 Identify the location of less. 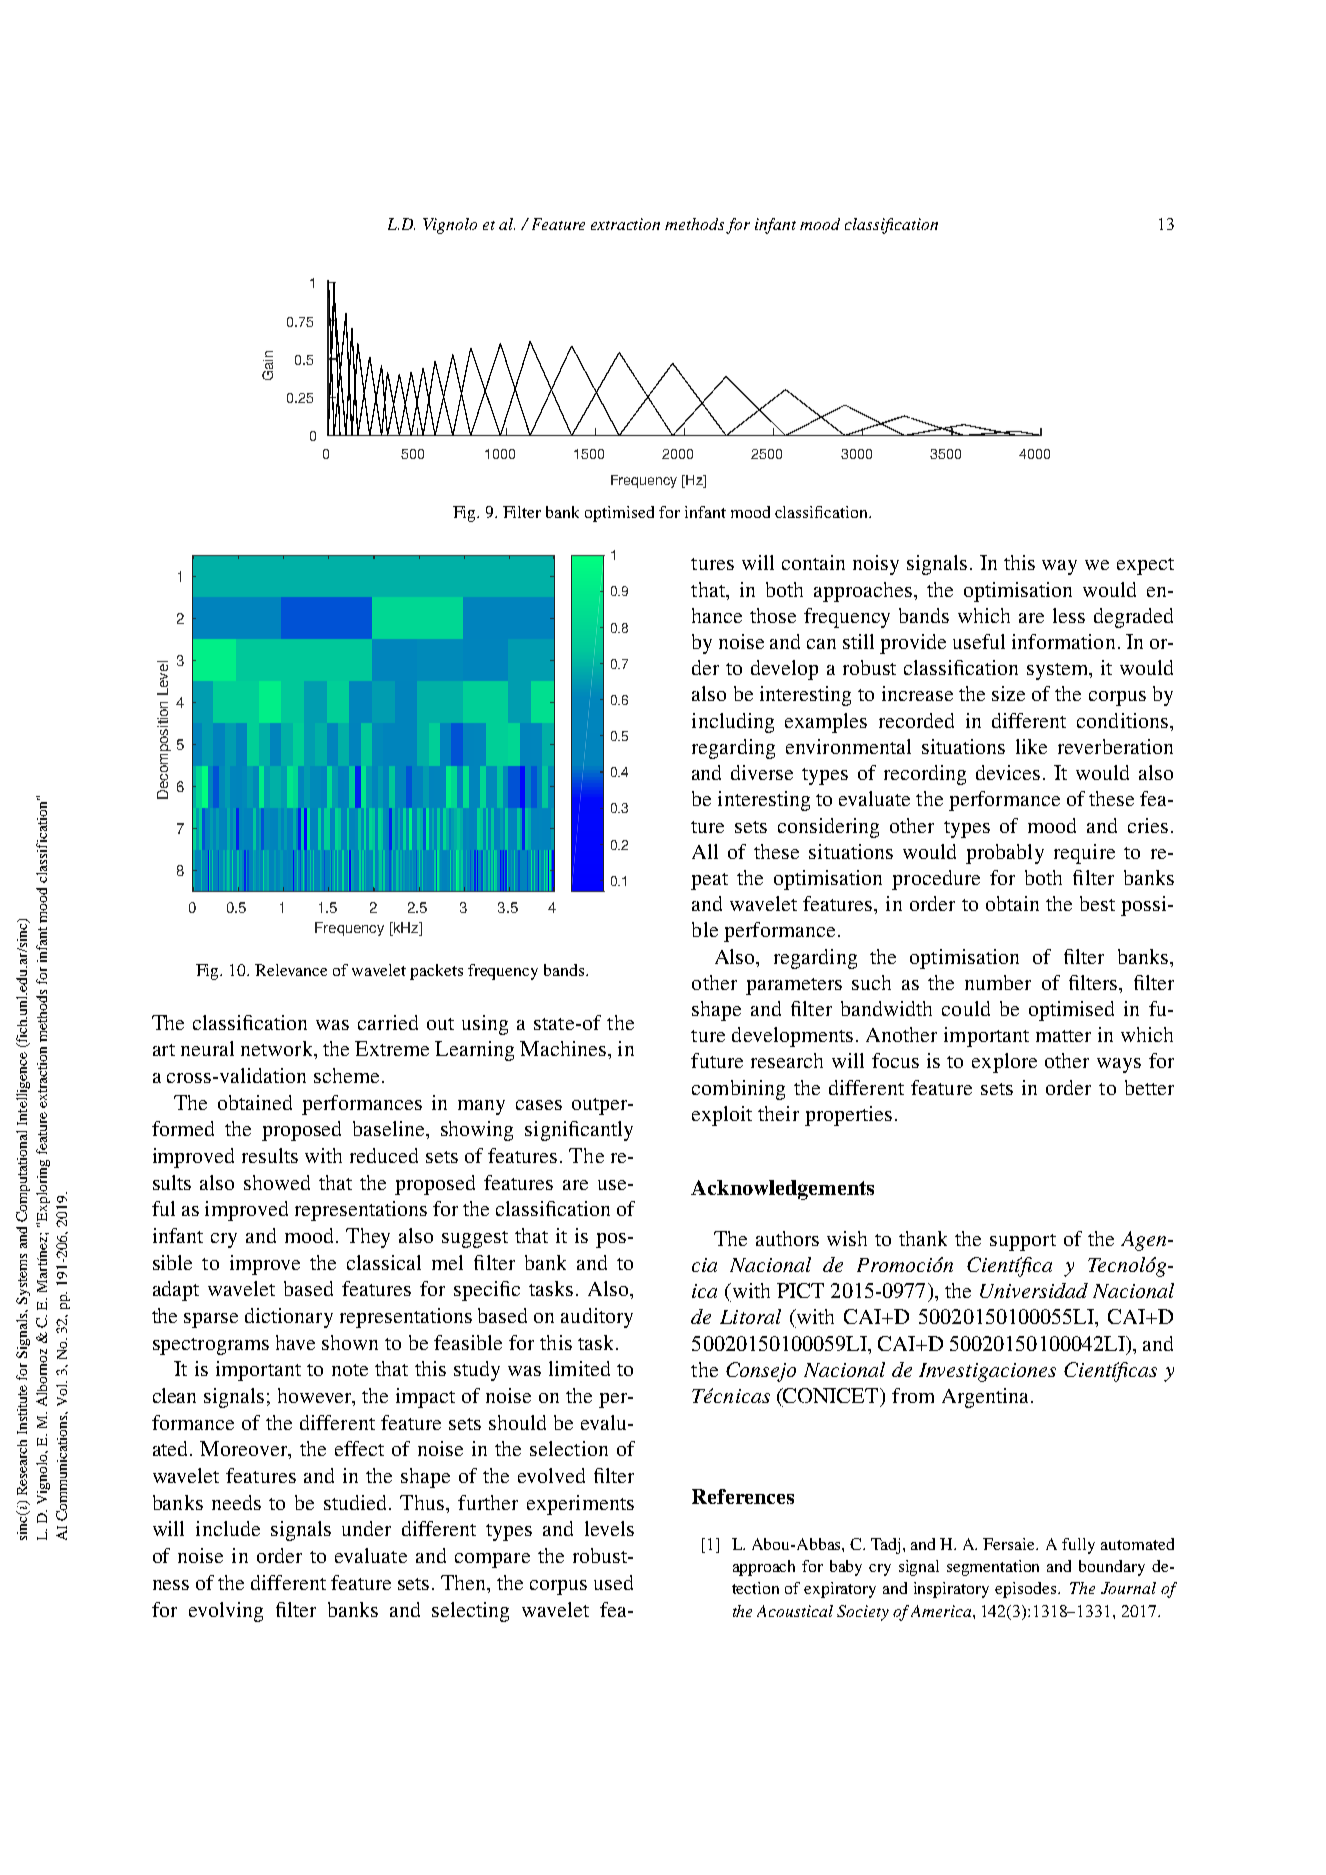
(1069, 615).
